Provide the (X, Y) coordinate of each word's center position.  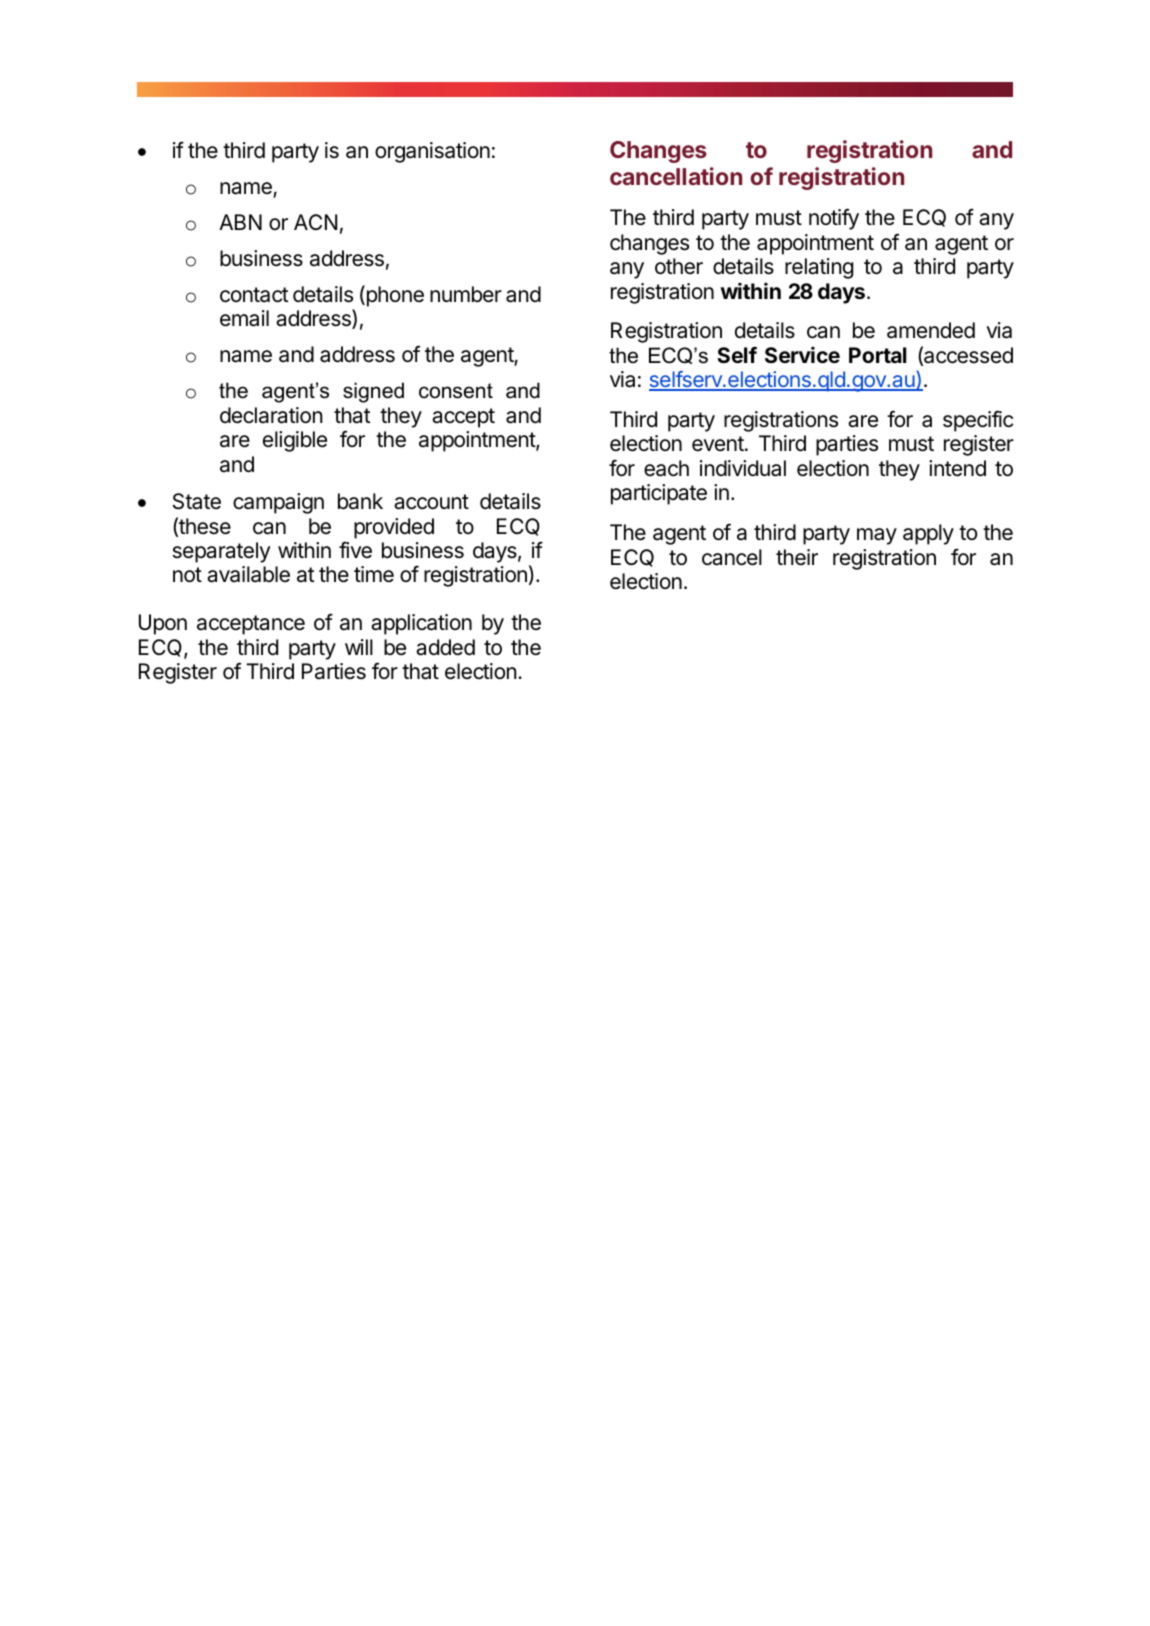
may (877, 536)
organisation (432, 152)
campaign (278, 503)
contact (254, 295)
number (466, 294)
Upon (163, 624)
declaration (271, 415)
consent (456, 391)
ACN (315, 222)
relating (819, 268)
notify (834, 219)
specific (978, 421)
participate (659, 494)
